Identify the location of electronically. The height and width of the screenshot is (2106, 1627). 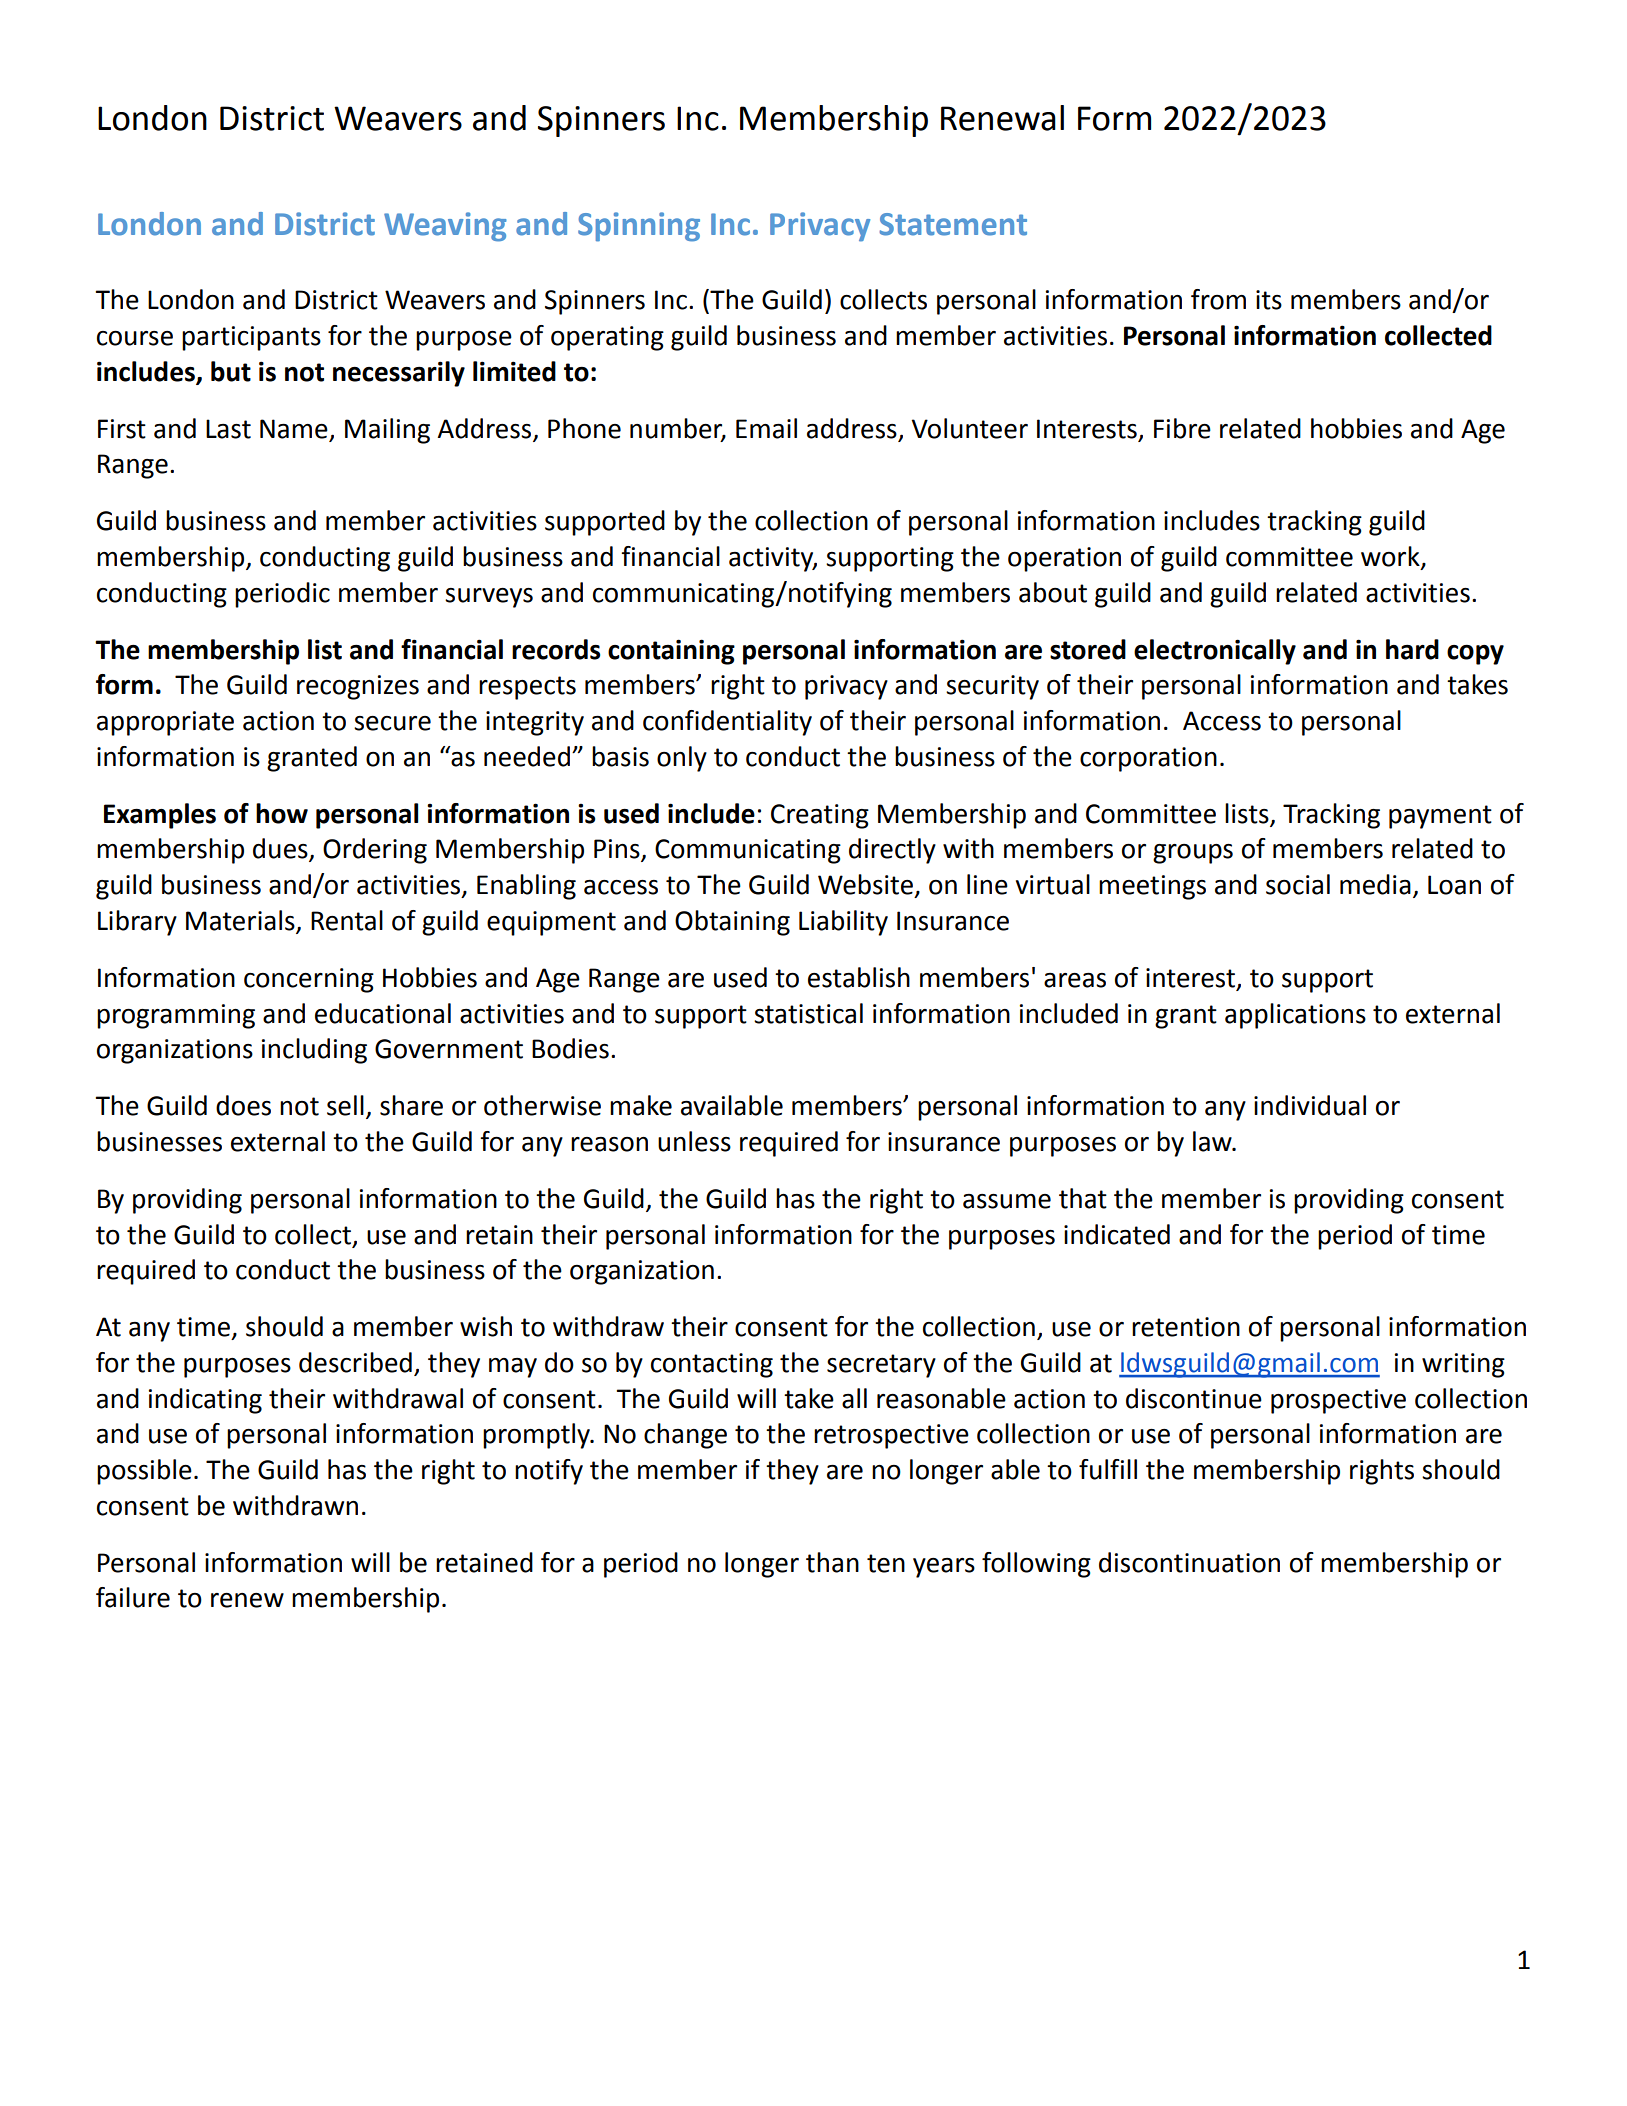
(1215, 652).
